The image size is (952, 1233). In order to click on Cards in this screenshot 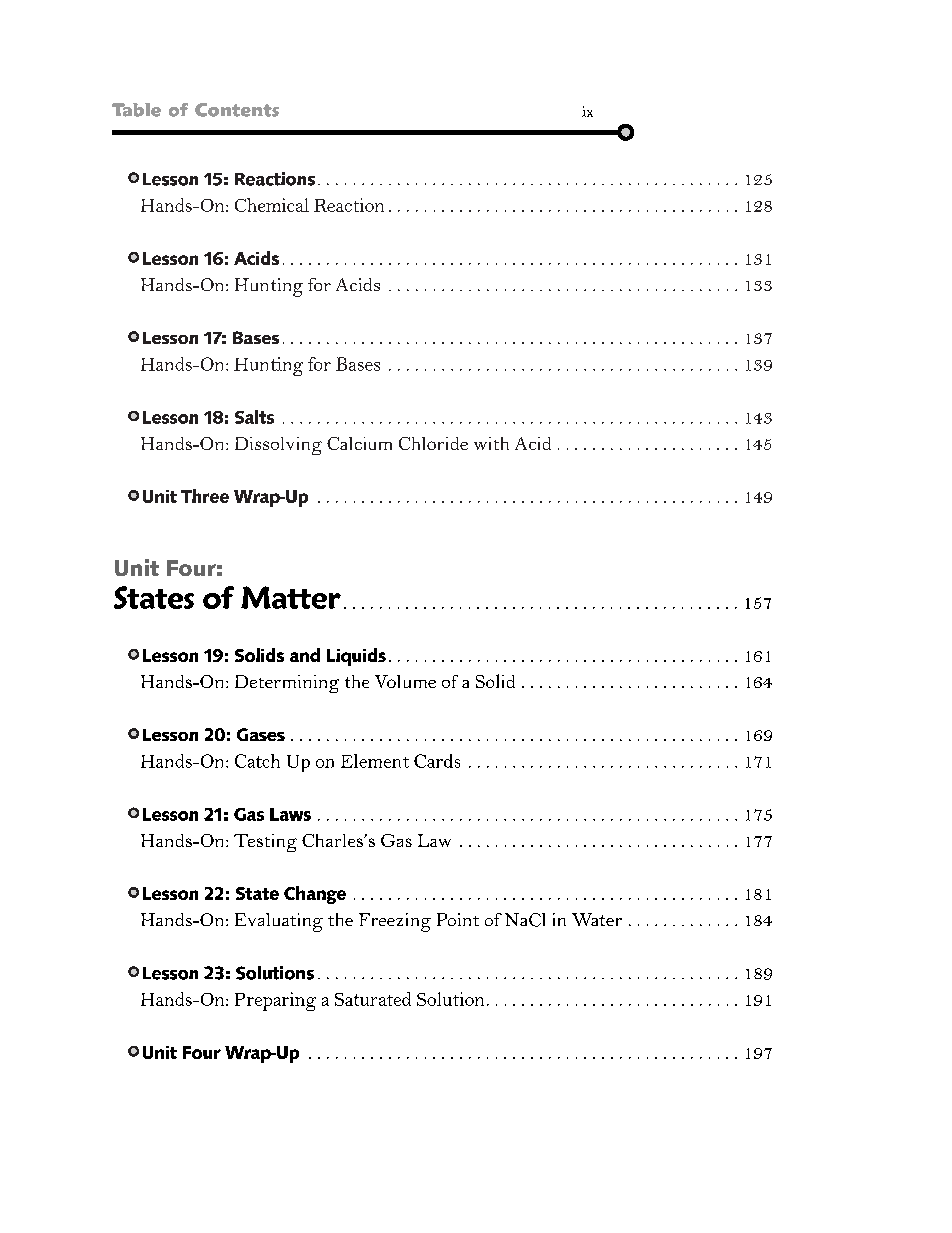, I will do `click(437, 761)`.
